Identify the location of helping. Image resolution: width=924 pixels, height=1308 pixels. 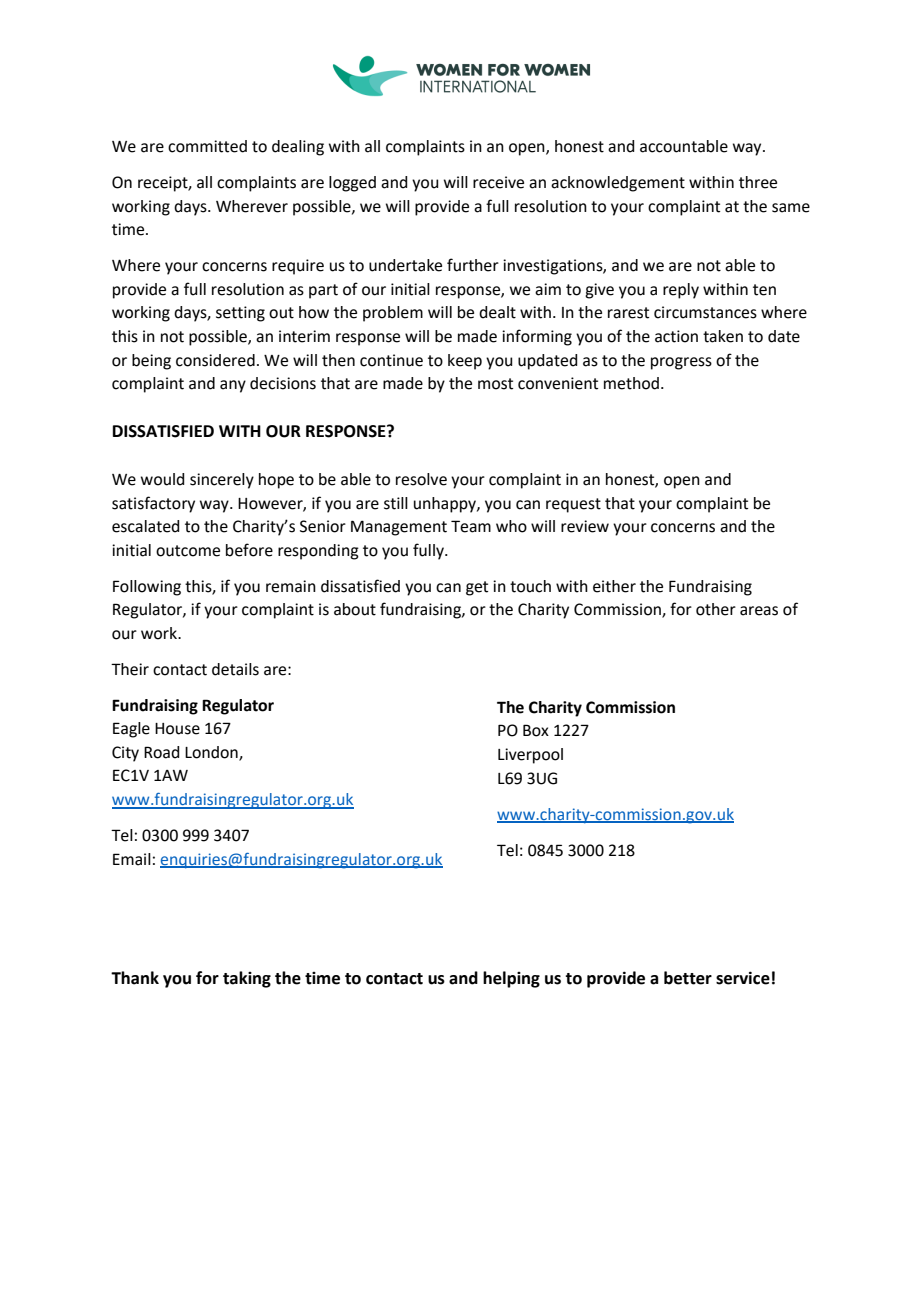
(511, 979).
